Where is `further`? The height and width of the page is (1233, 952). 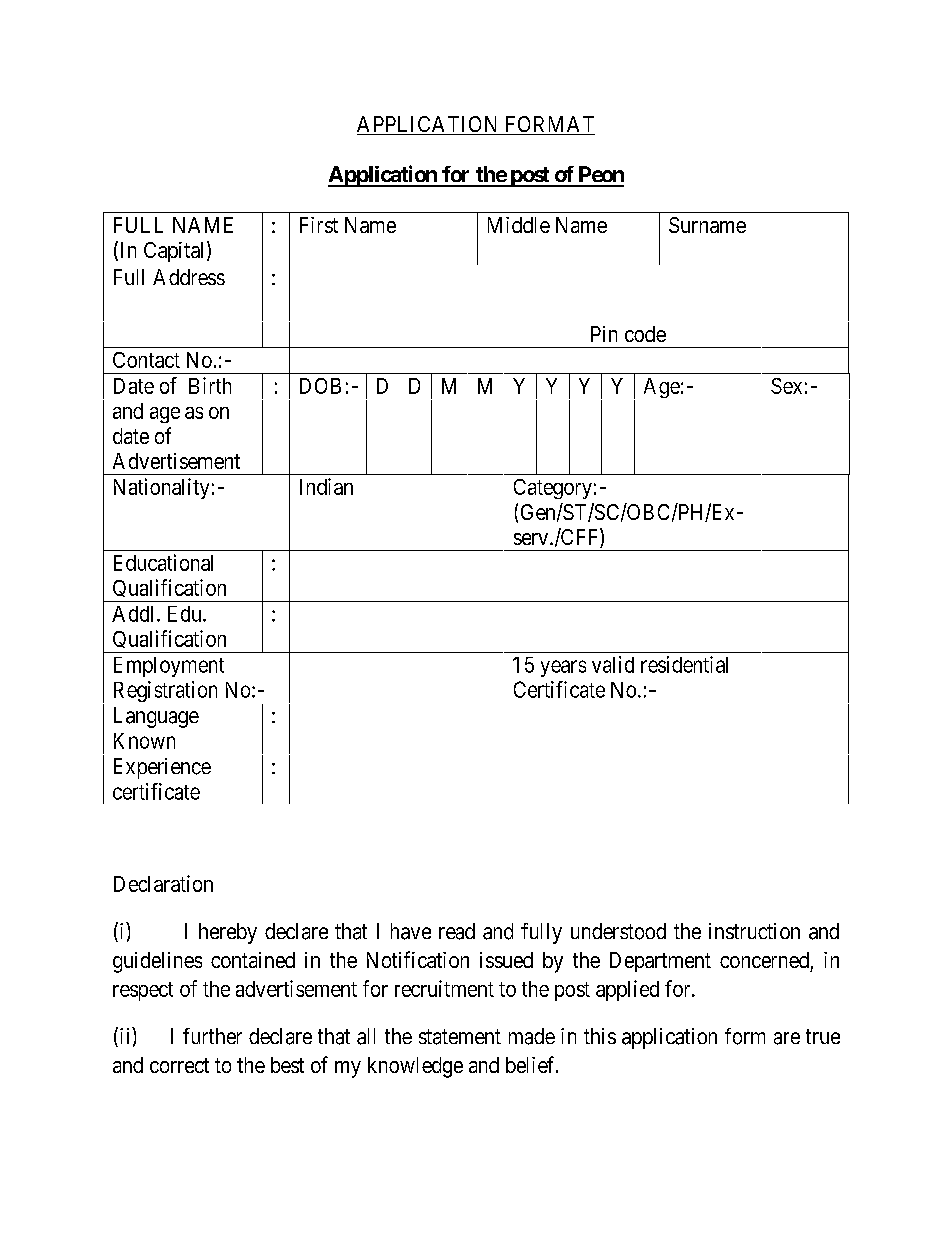
further is located at coordinates (212, 1036).
